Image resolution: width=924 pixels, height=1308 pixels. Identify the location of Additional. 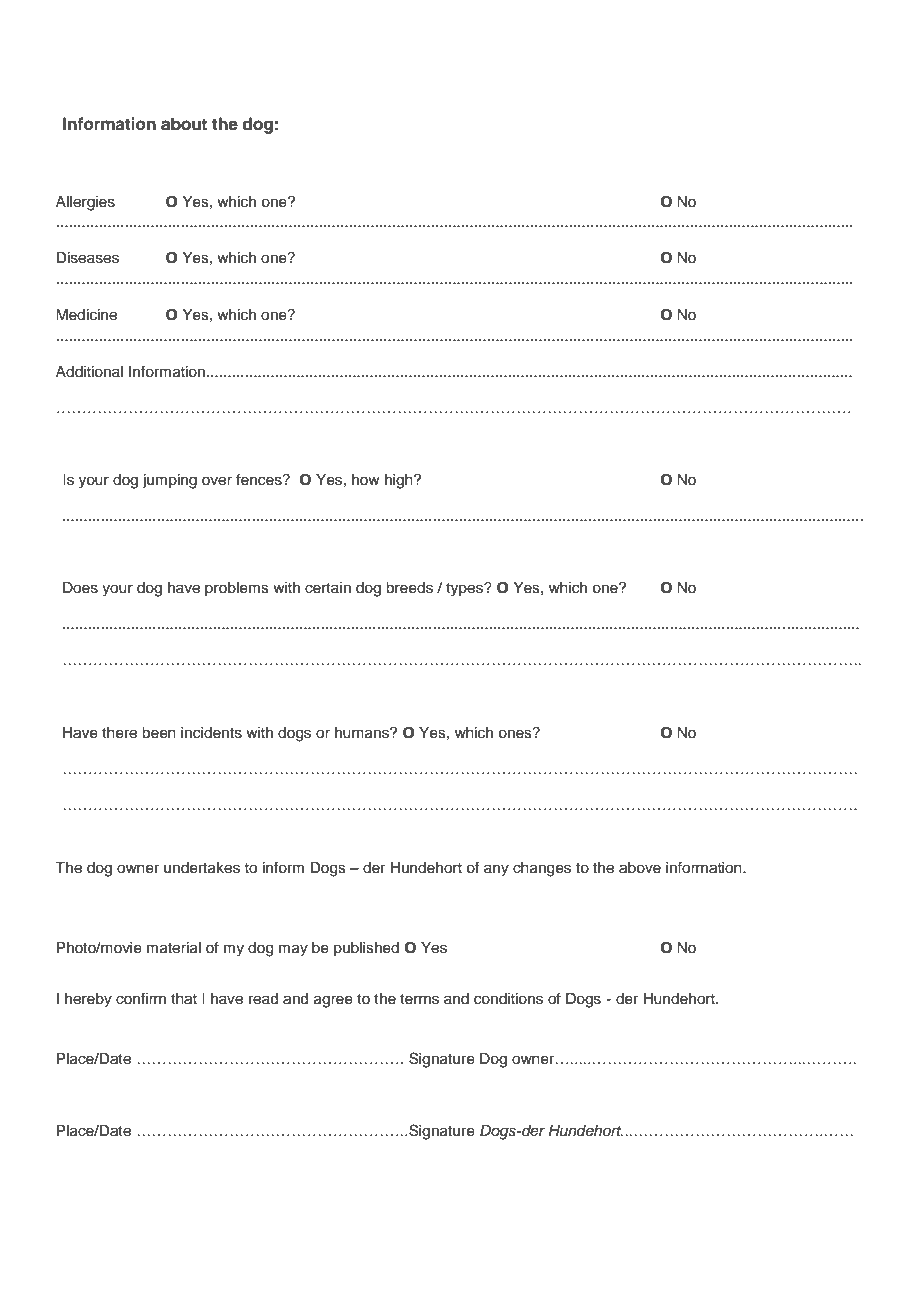
(89, 372).
